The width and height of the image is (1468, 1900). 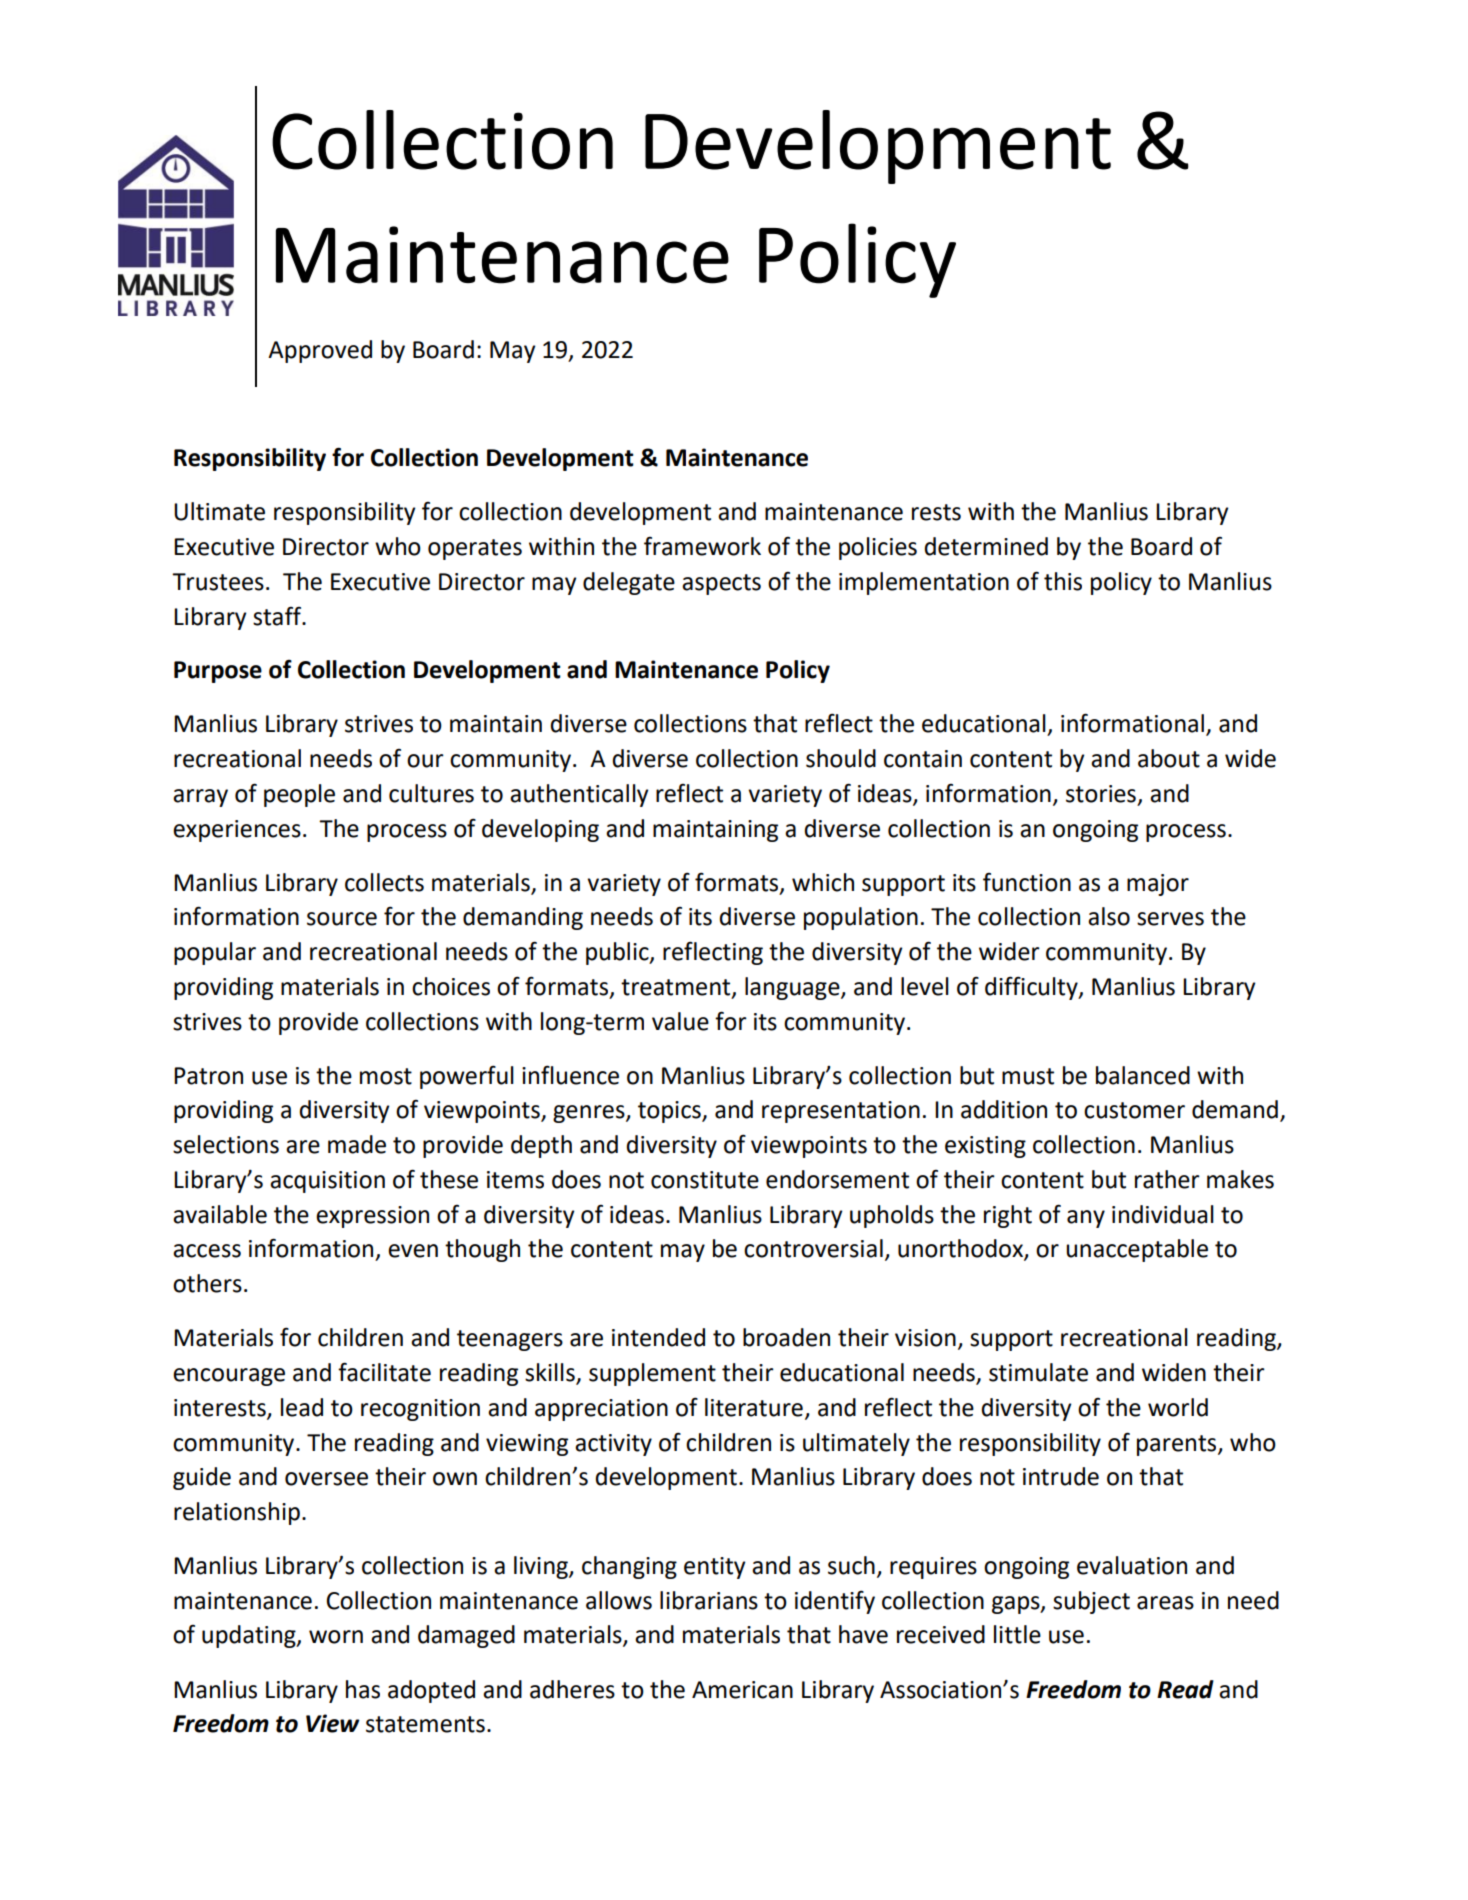 What do you see at coordinates (1063, 581) in the image?
I see `this` at bounding box center [1063, 581].
